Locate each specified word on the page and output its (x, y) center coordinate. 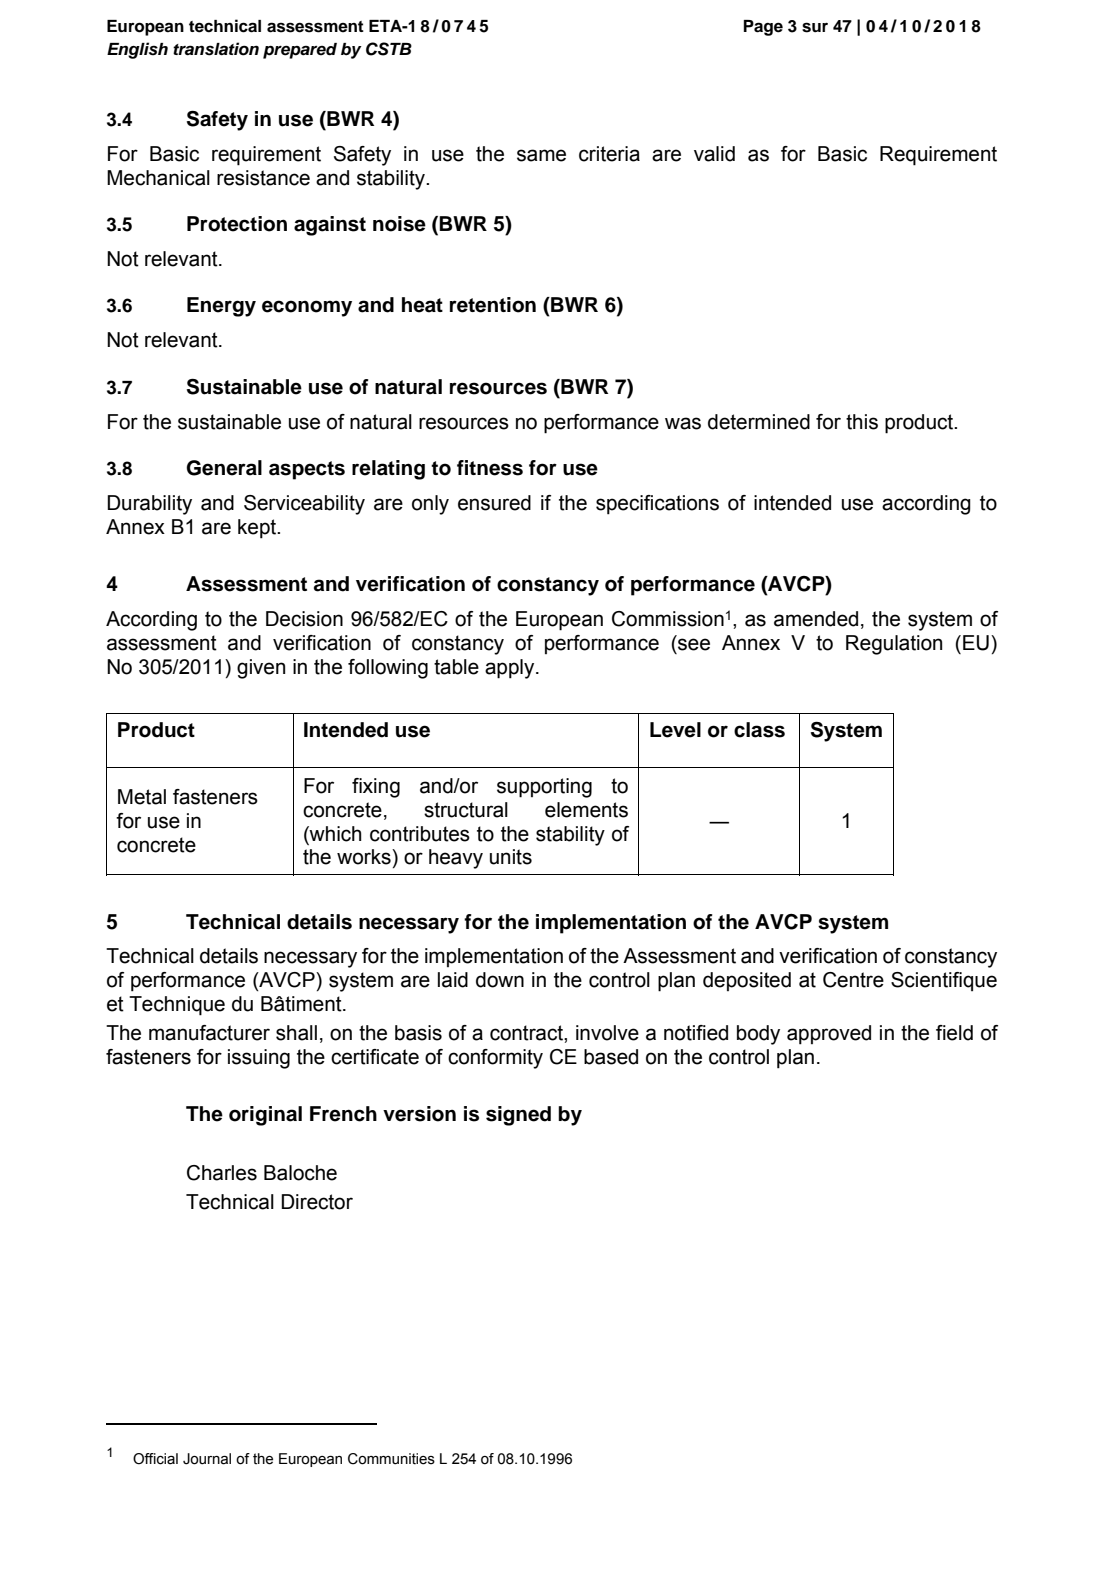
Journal (207, 1459)
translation (216, 49)
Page (763, 28)
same (541, 155)
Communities (391, 1459)
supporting (544, 788)
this (862, 422)
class (759, 730)
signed (518, 1116)
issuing (259, 1059)
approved (829, 1035)
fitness (490, 468)
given (261, 669)
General (224, 468)
